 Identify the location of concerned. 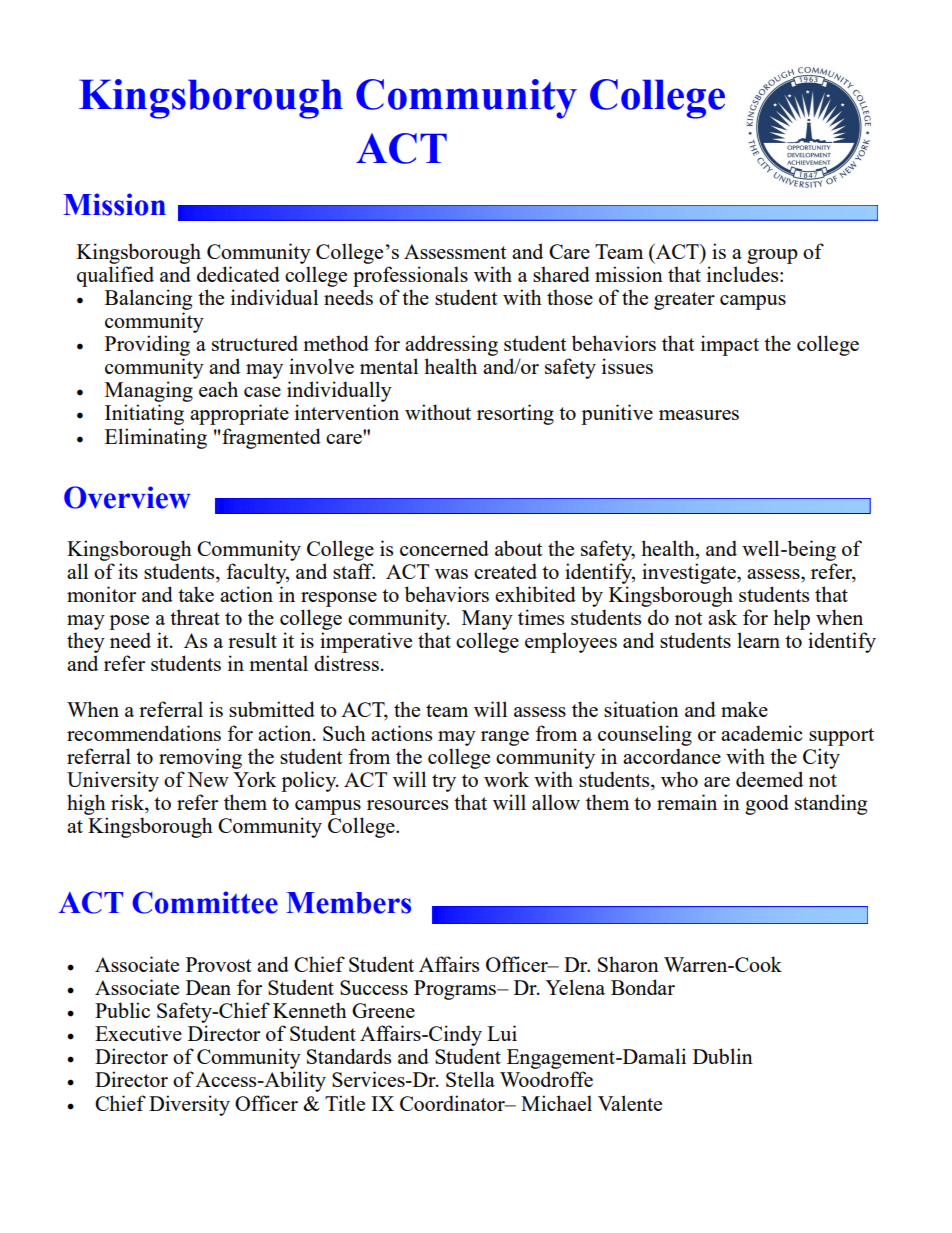
(444, 548).
